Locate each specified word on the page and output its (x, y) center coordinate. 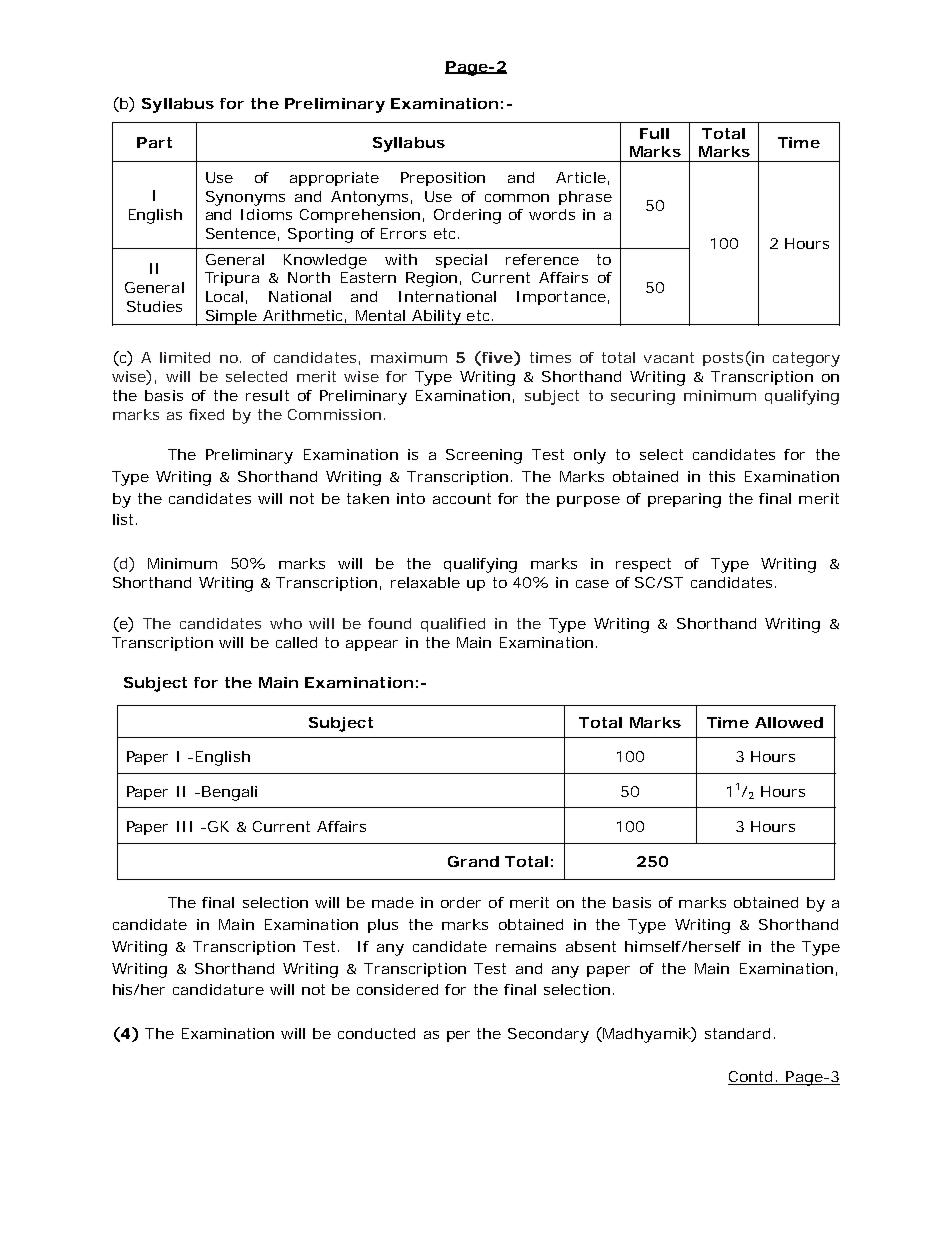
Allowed (789, 722)
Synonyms (245, 198)
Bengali (229, 793)
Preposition (443, 179)
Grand (473, 861)
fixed (206, 414)
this (722, 476)
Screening (484, 456)
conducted (376, 1033)
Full (654, 133)
